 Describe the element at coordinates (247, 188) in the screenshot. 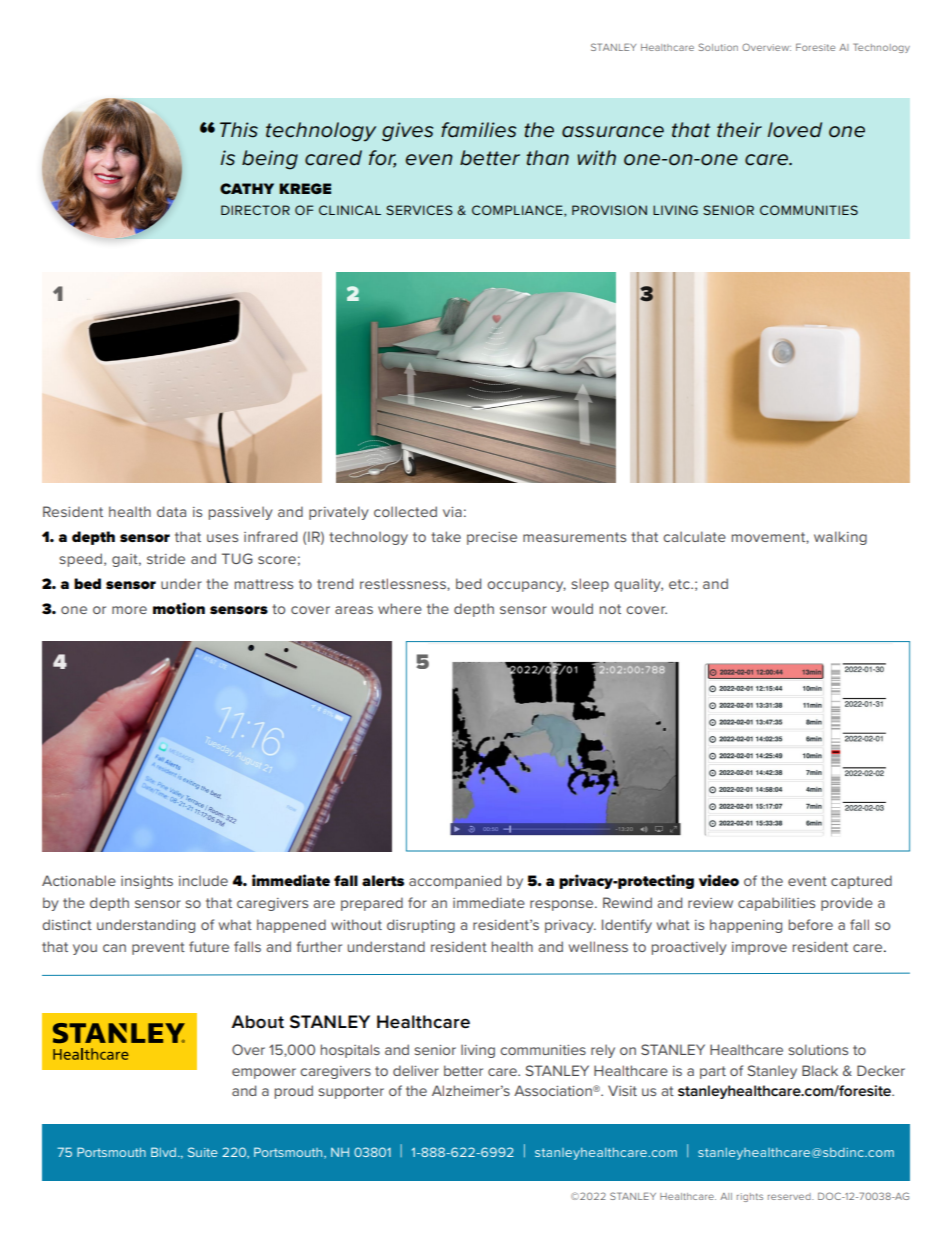

I see `CATHY` at that location.
